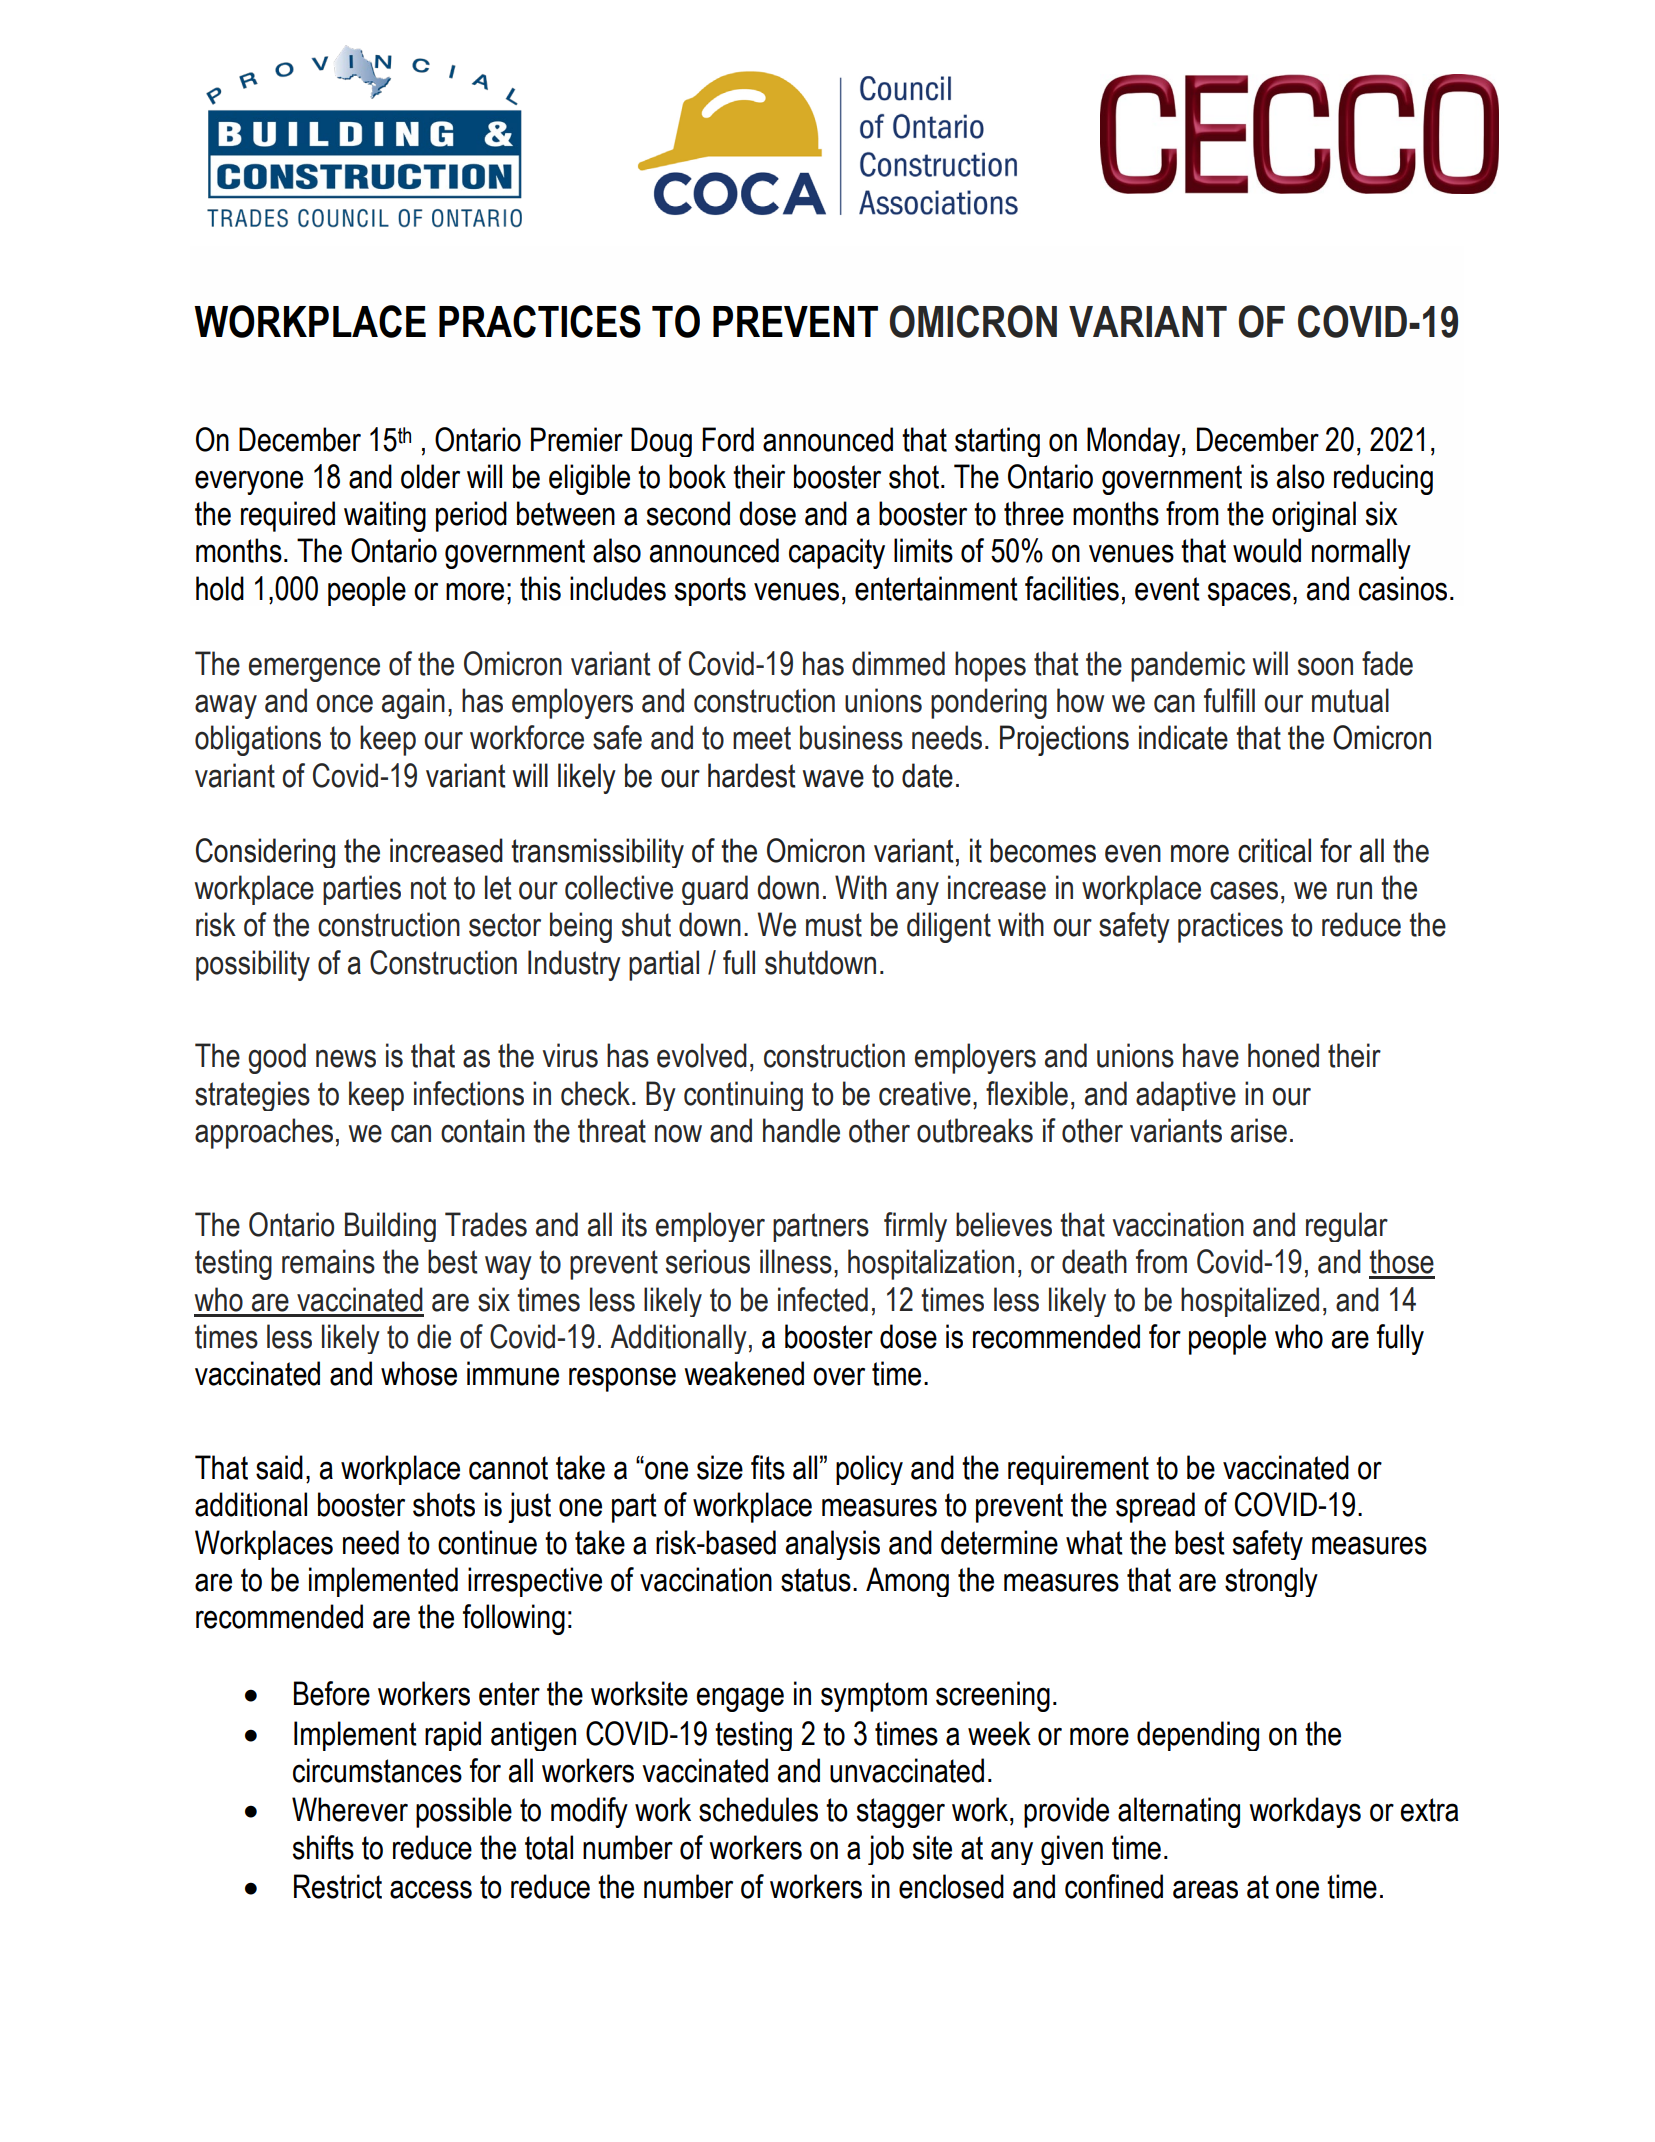  What do you see at coordinates (419, 1373) in the image?
I see `whose` at bounding box center [419, 1373].
